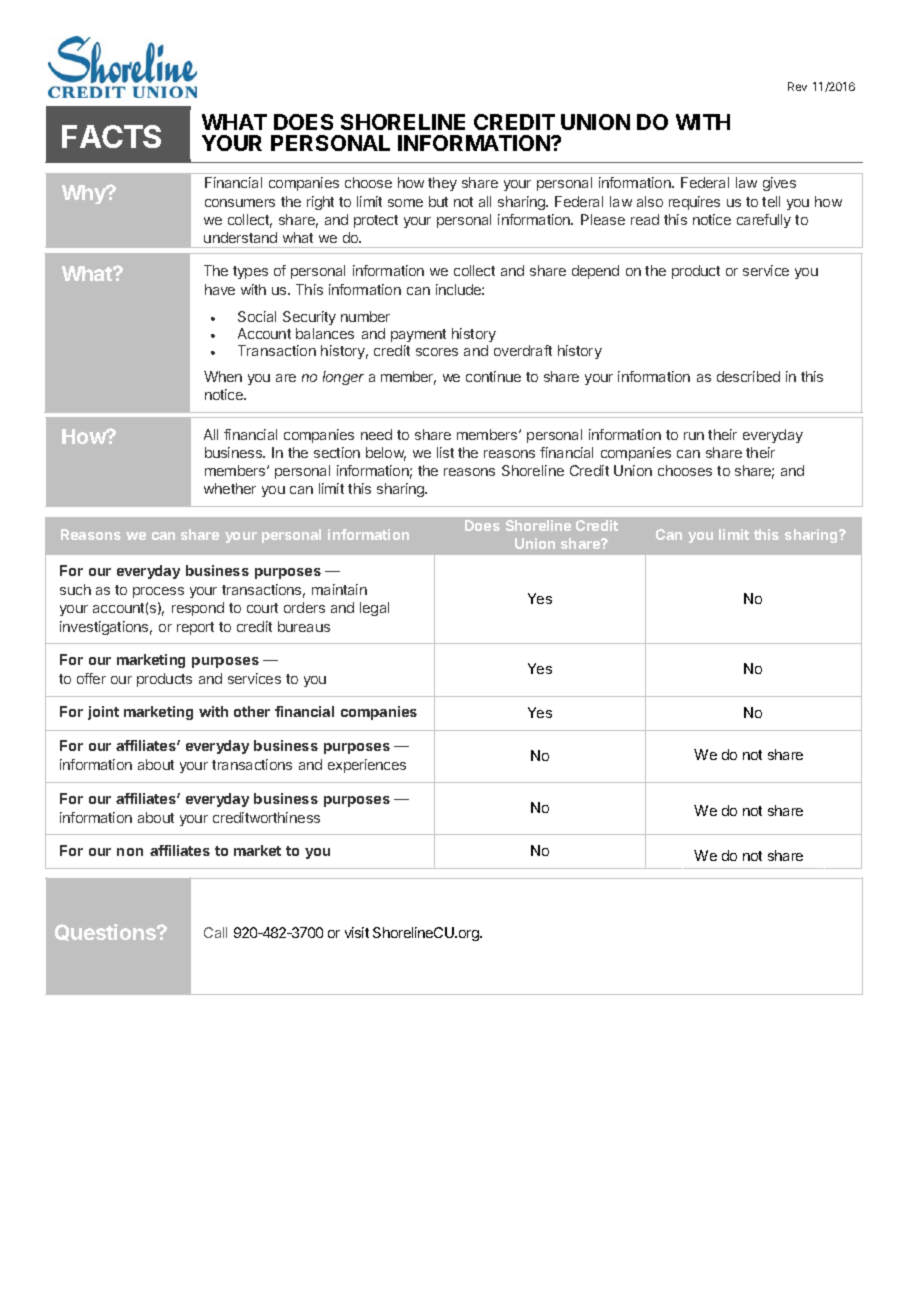  Describe the element at coordinates (797, 86) in the image. I see `Rev` at that location.
